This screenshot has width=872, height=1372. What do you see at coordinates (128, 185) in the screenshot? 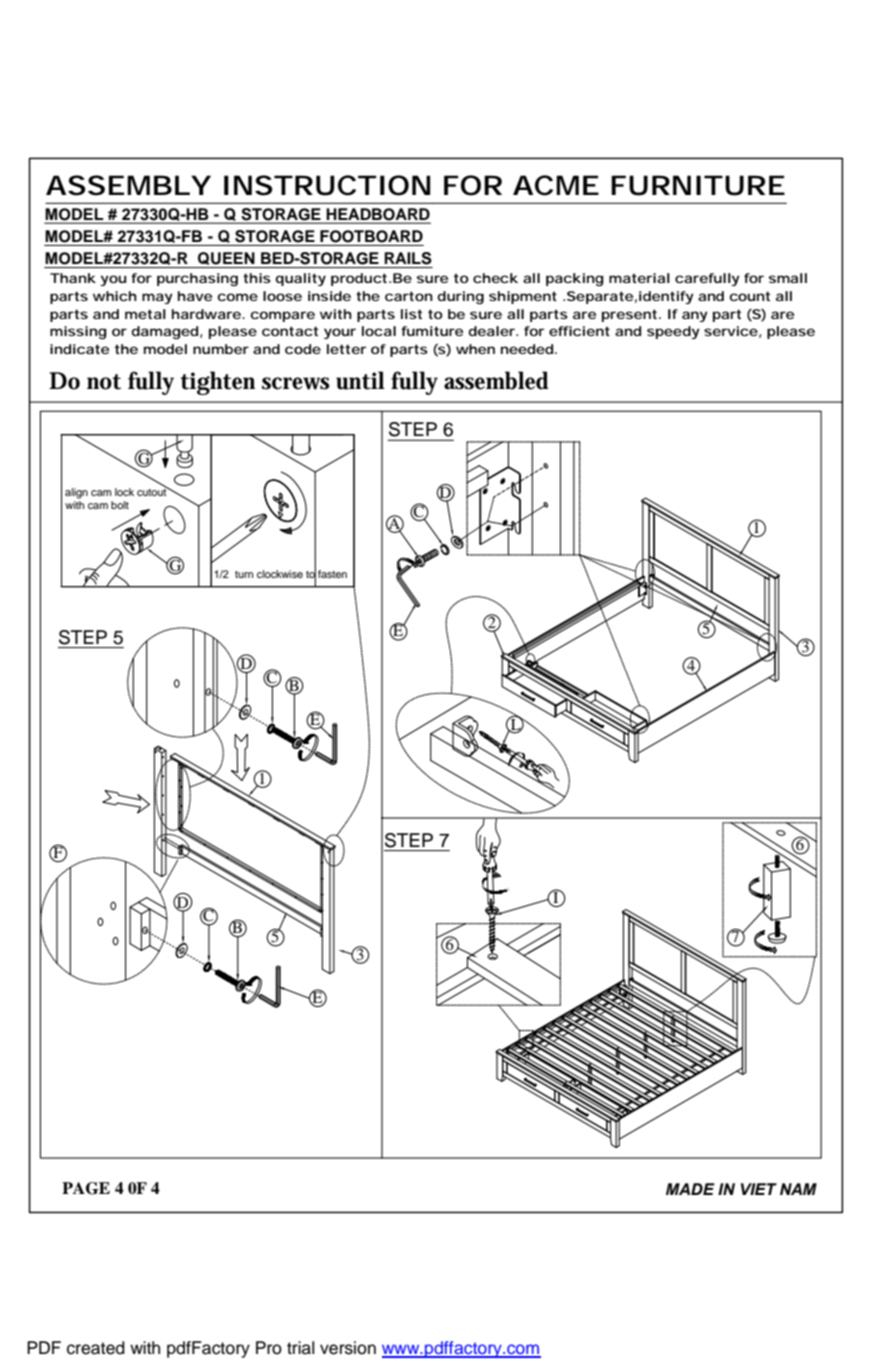
I see `ASSEMBLY` at bounding box center [128, 185].
